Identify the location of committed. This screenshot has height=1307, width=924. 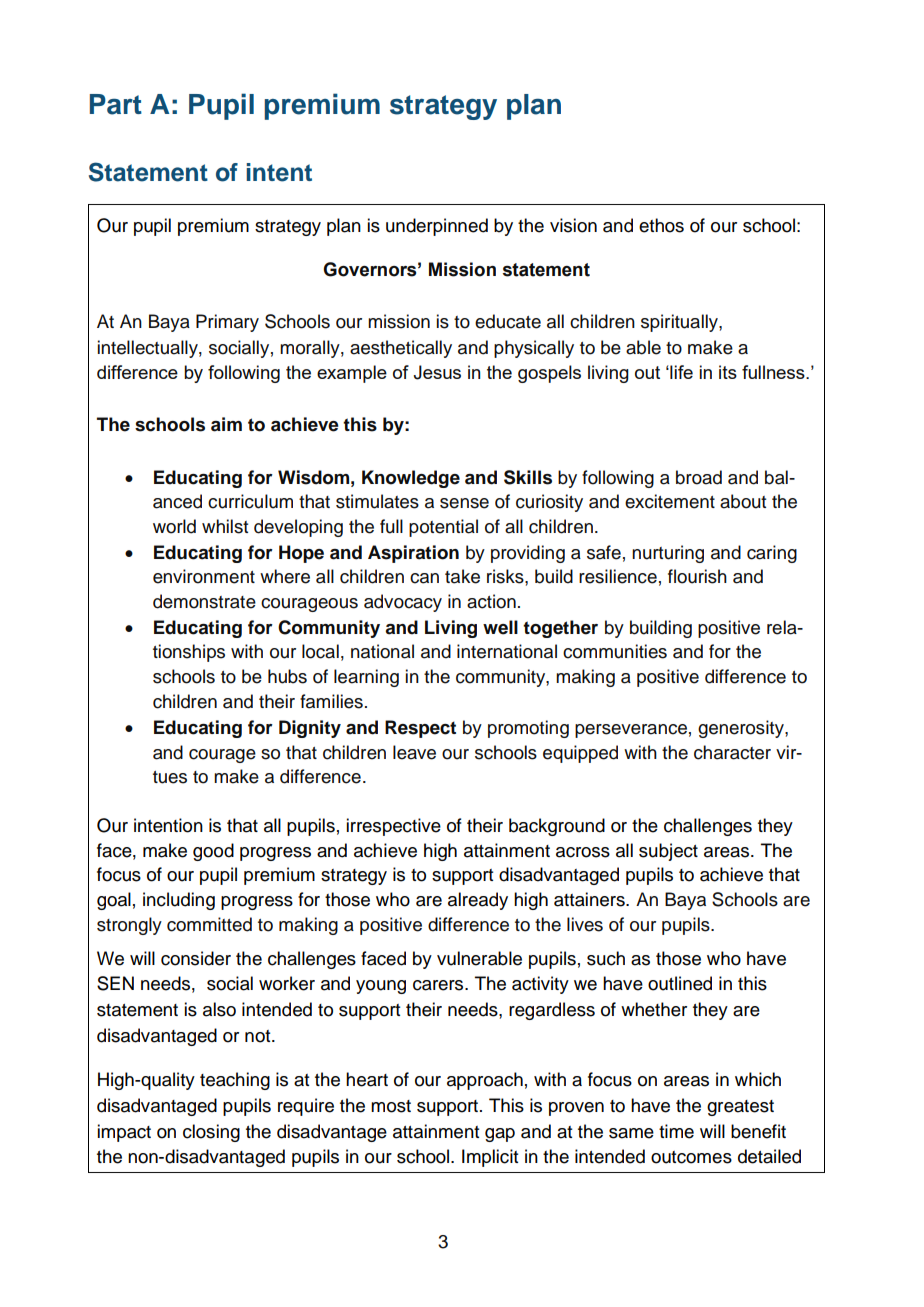
(209, 924).
